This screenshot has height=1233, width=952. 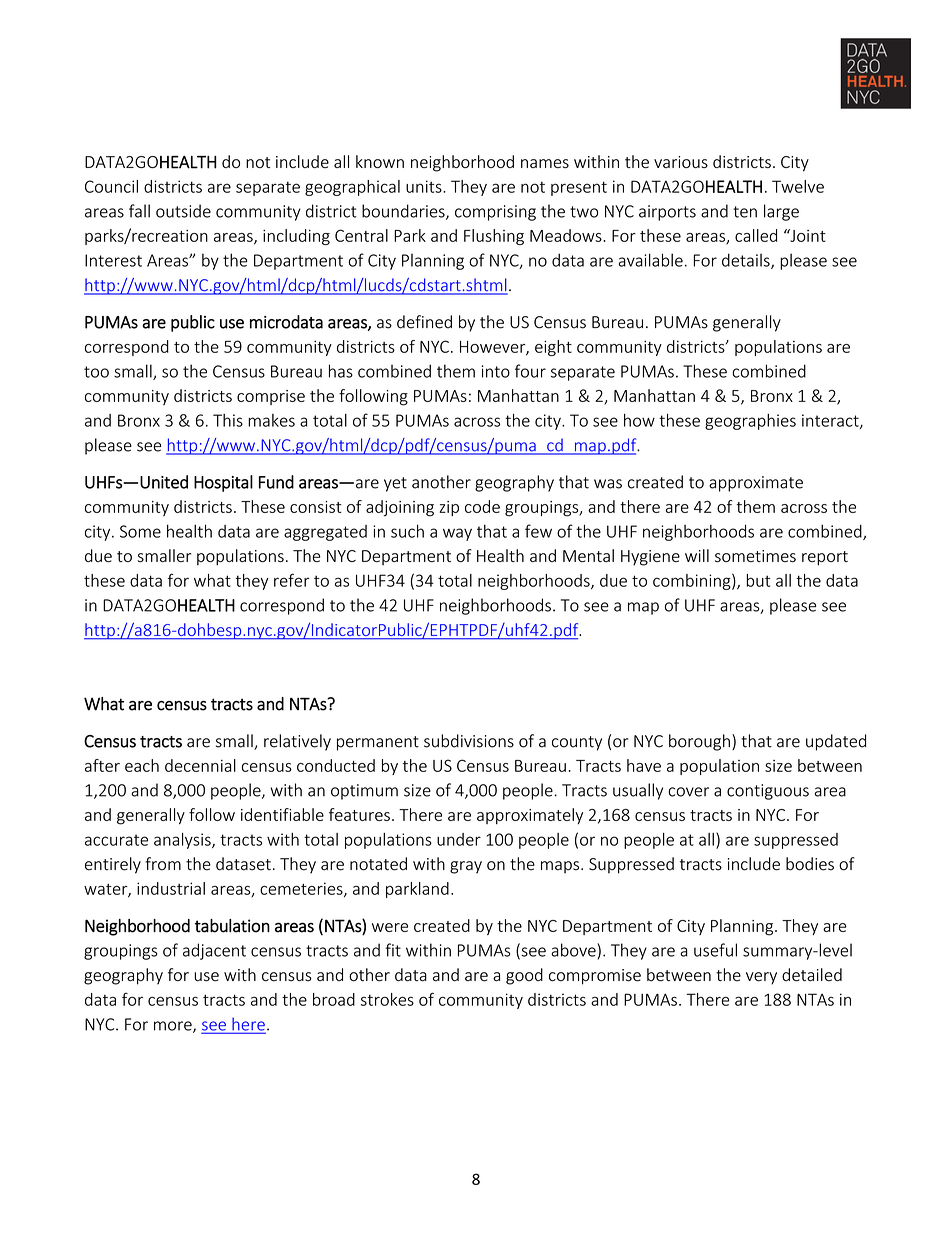 I want to click on good, so click(x=524, y=976).
